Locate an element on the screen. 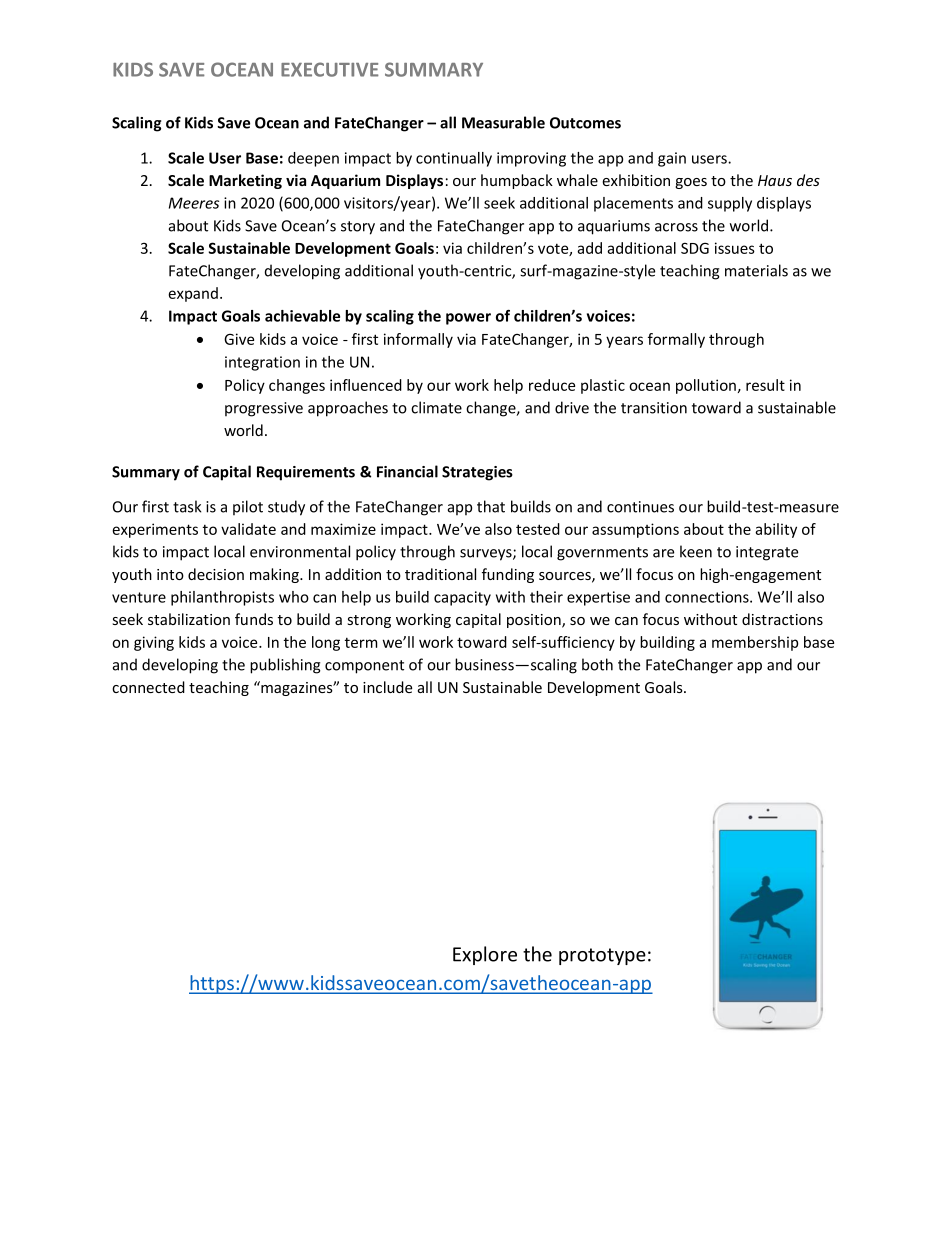 This screenshot has height=1233, width=952. expand is located at coordinates (193, 294).
